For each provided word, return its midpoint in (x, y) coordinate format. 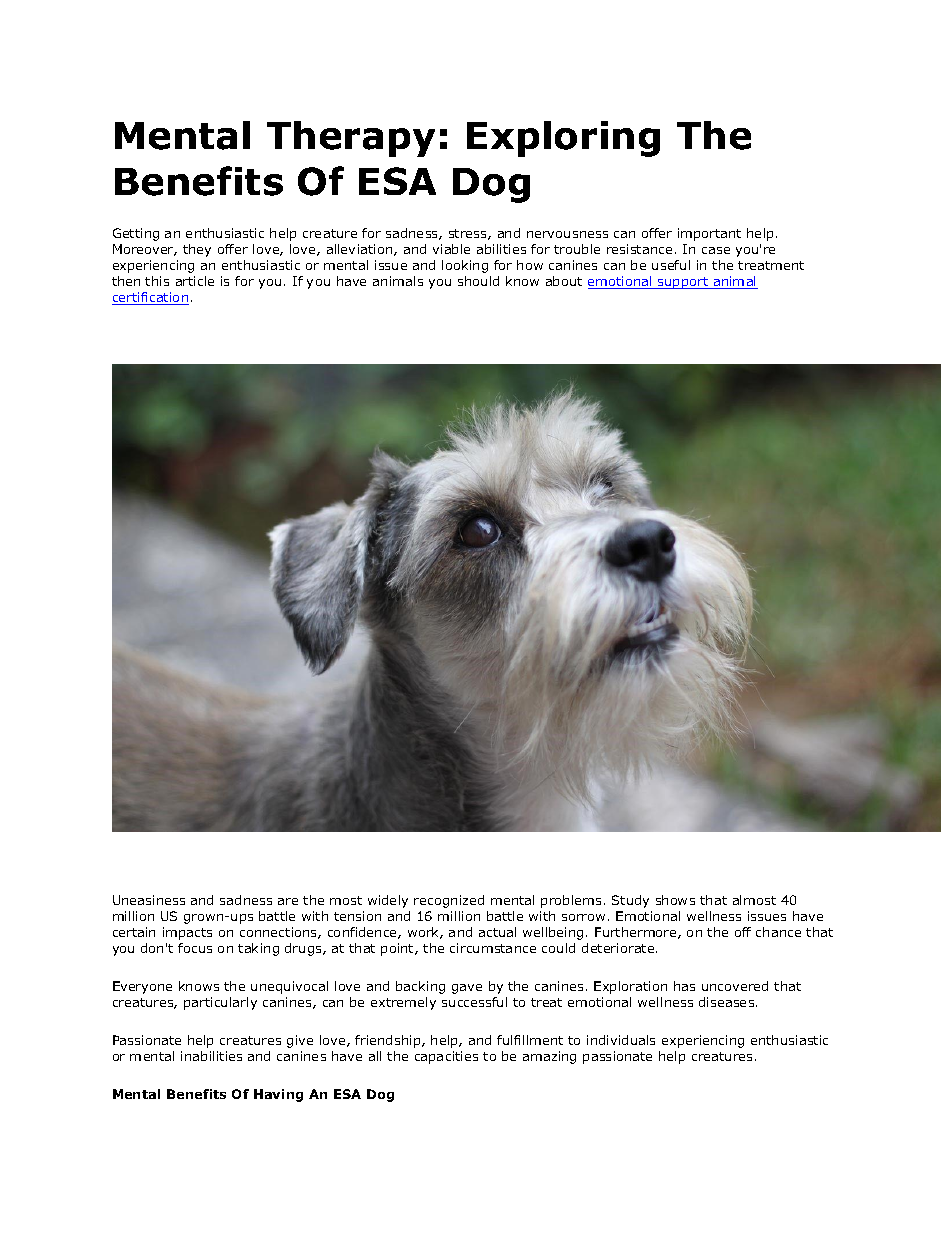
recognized (449, 901)
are (288, 901)
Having (278, 1095)
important (709, 234)
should (478, 281)
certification (150, 298)
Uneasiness (149, 900)
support (683, 283)
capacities (446, 1057)
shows (675, 900)
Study (630, 901)
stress (469, 234)
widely (388, 901)
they (197, 250)
